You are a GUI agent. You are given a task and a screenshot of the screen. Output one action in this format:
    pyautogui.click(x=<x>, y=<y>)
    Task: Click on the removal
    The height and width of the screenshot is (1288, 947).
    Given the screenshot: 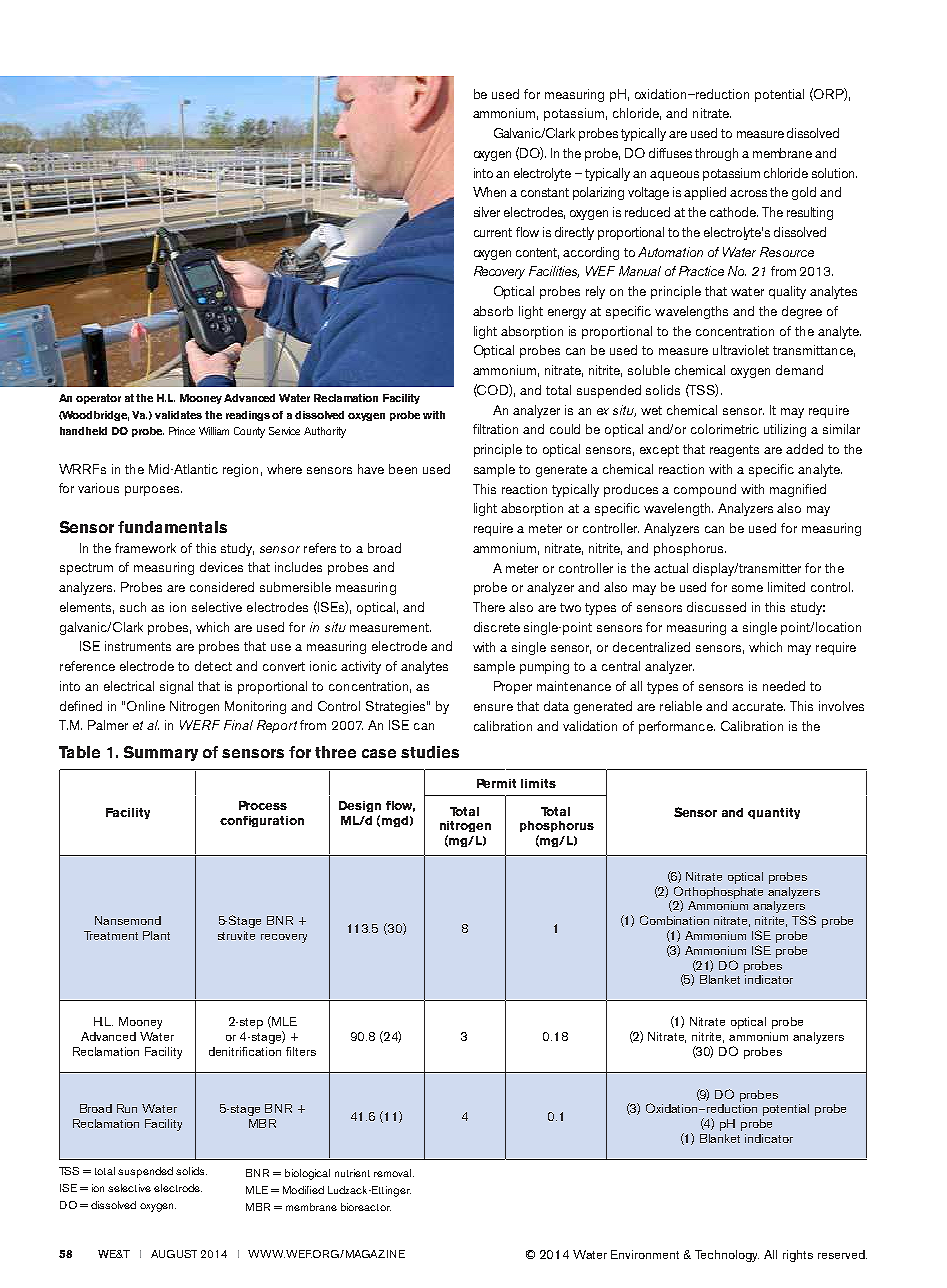 What is the action you would take?
    pyautogui.click(x=392, y=1173)
